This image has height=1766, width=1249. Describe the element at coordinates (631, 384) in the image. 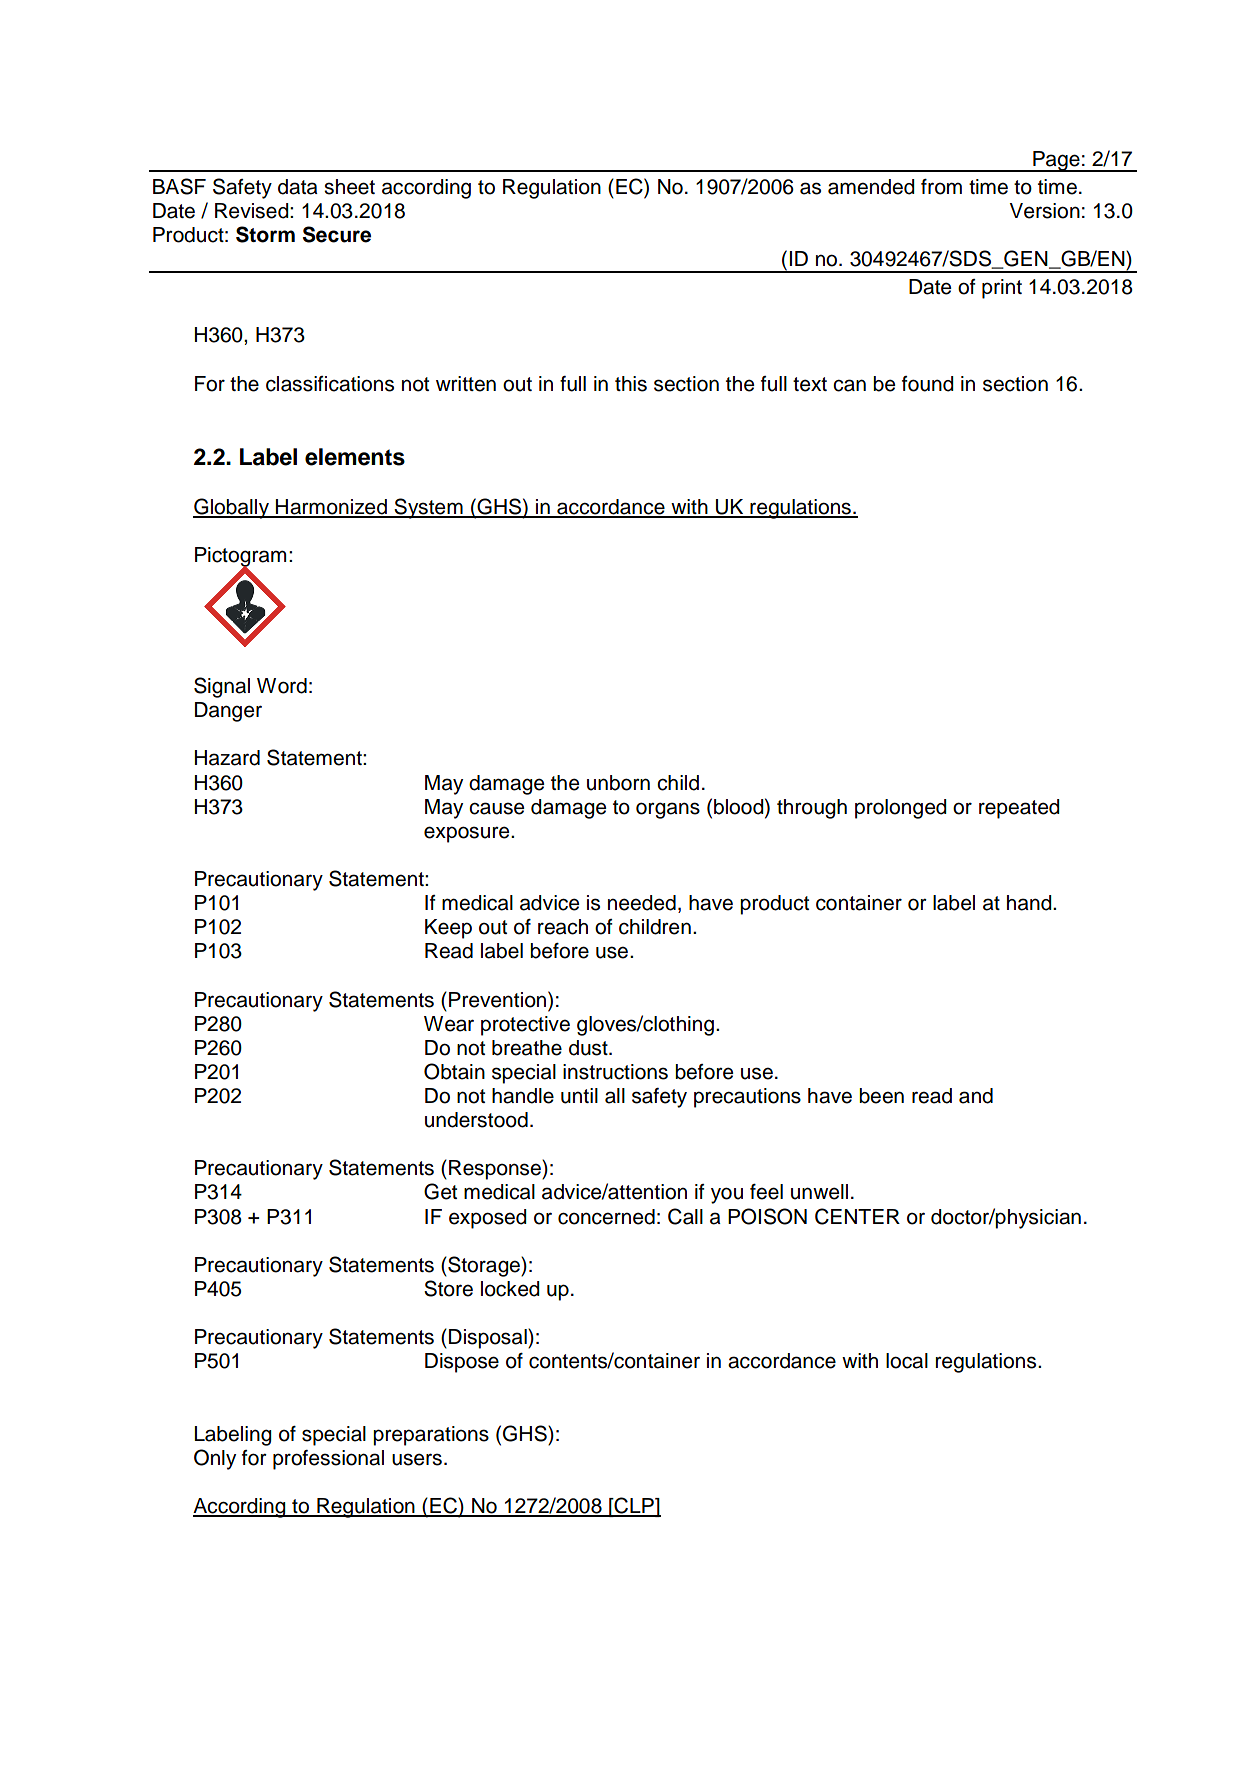

I see `this` at that location.
